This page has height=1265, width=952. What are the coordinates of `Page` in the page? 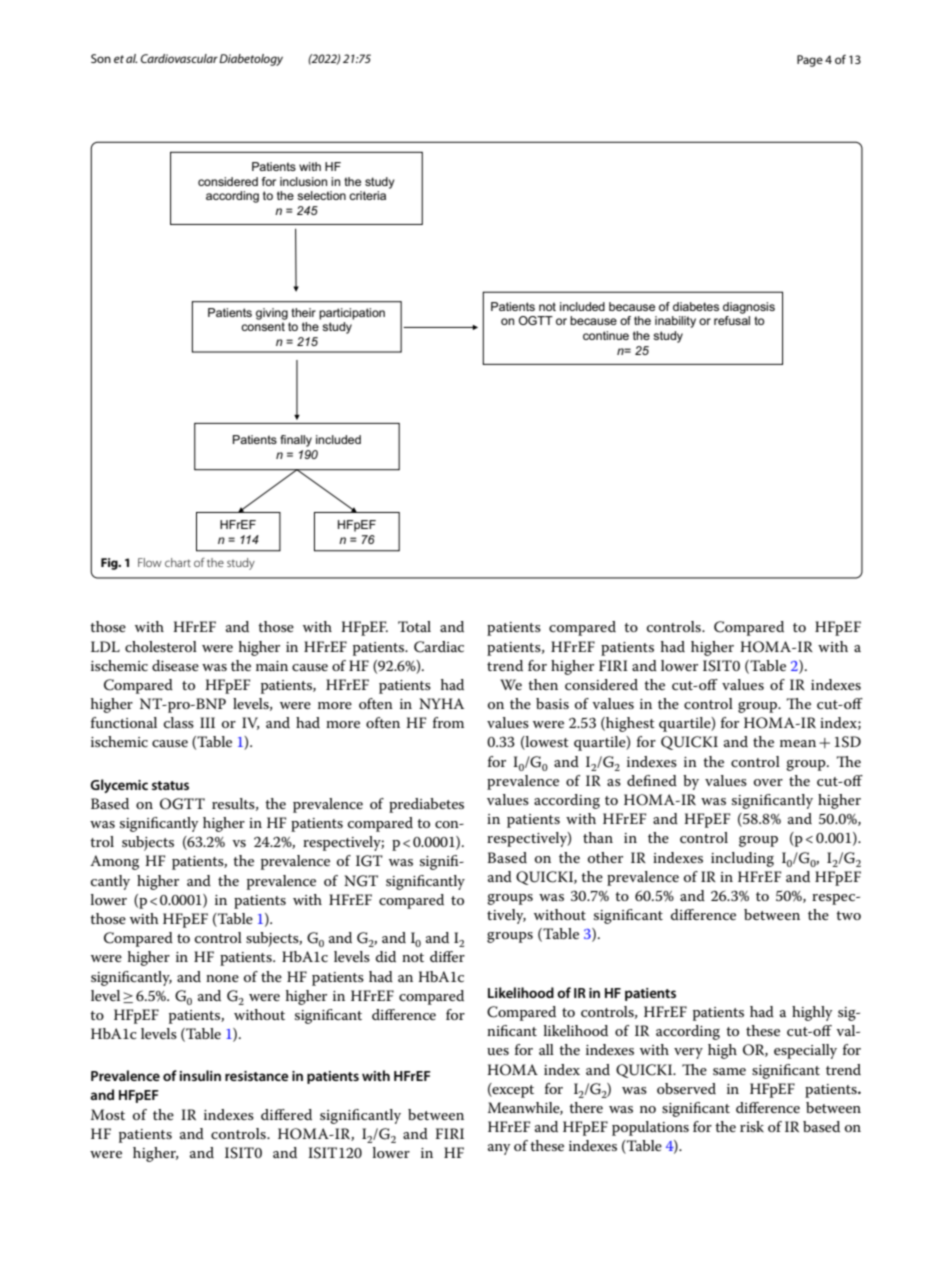 It's located at (810, 61).
